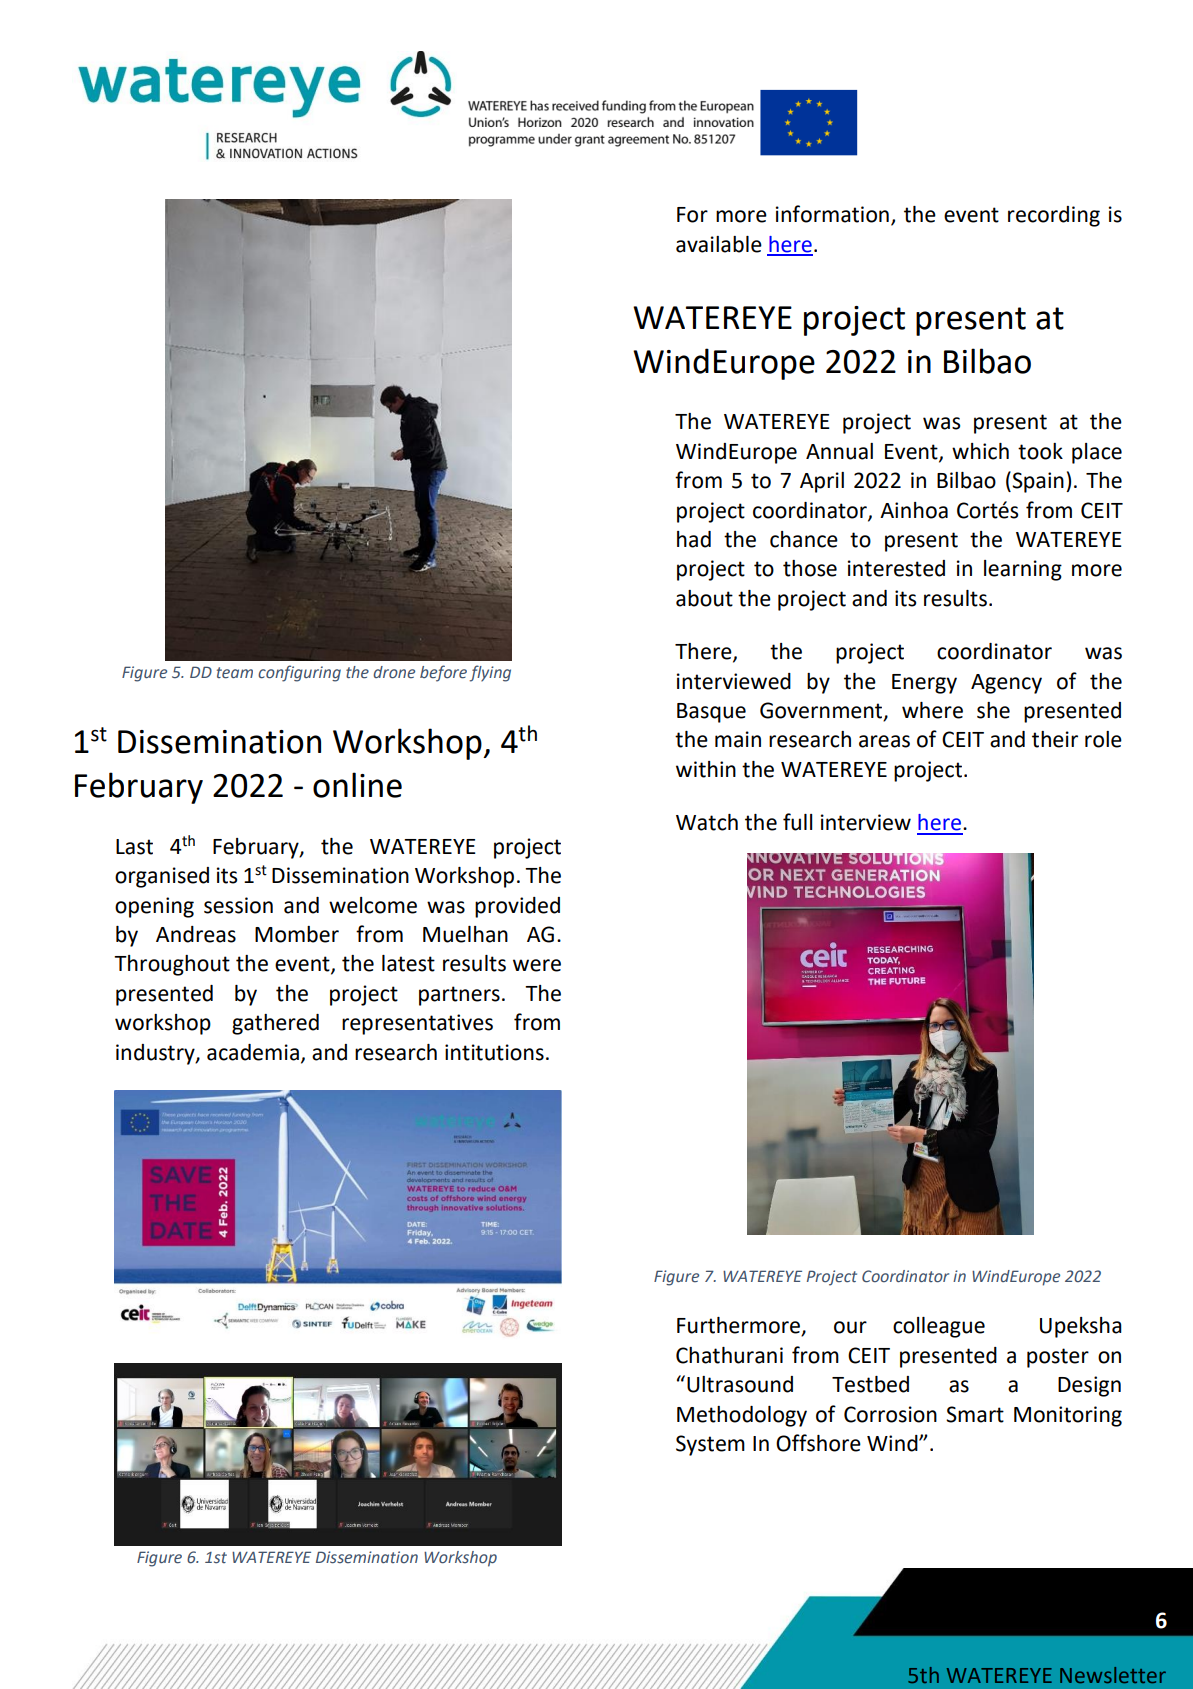 The width and height of the screenshot is (1193, 1689). What do you see at coordinates (1058, 1358) in the screenshot?
I see `poster` at bounding box center [1058, 1358].
